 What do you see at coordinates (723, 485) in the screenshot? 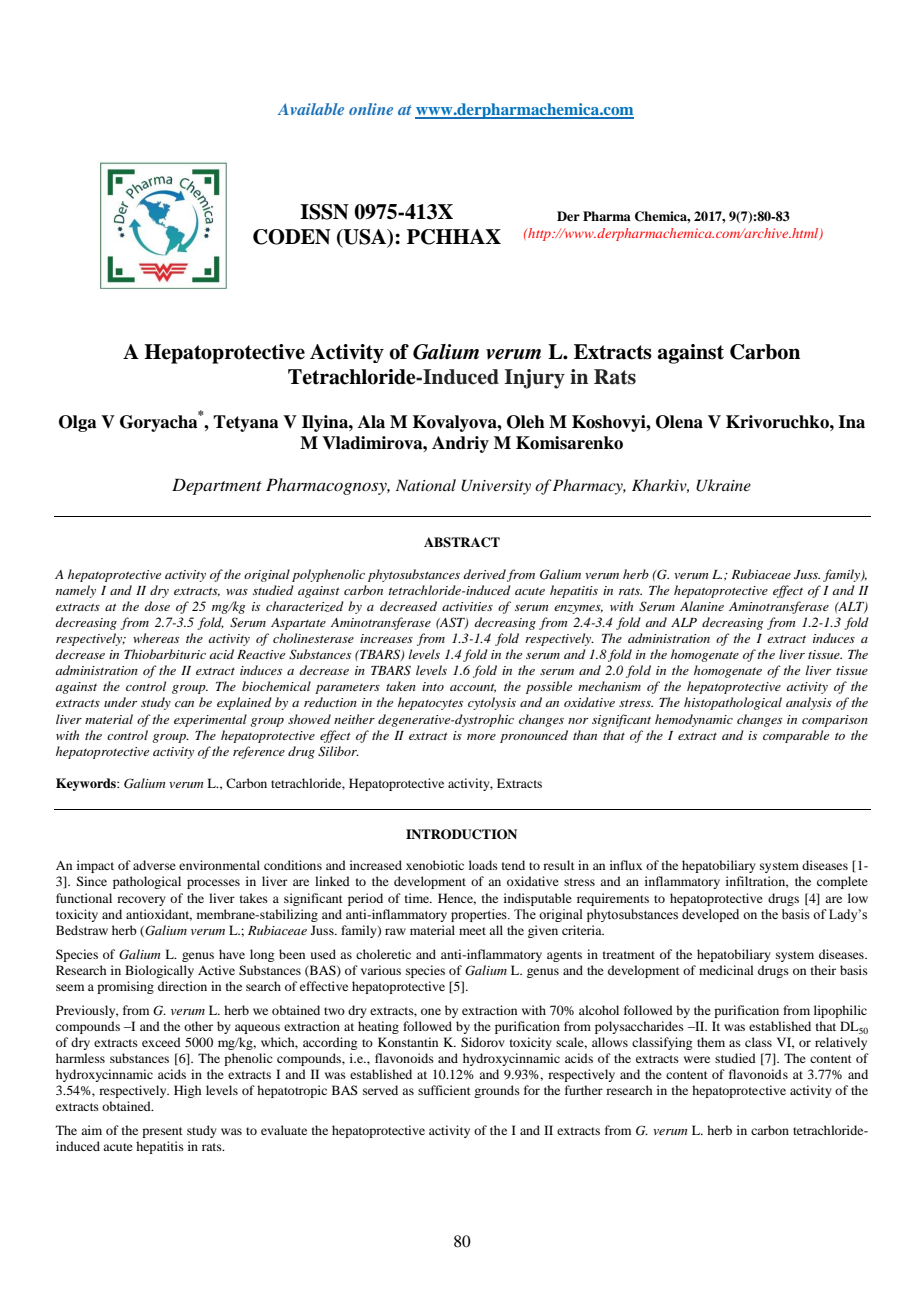
I see `Ukraine` at bounding box center [723, 485].
